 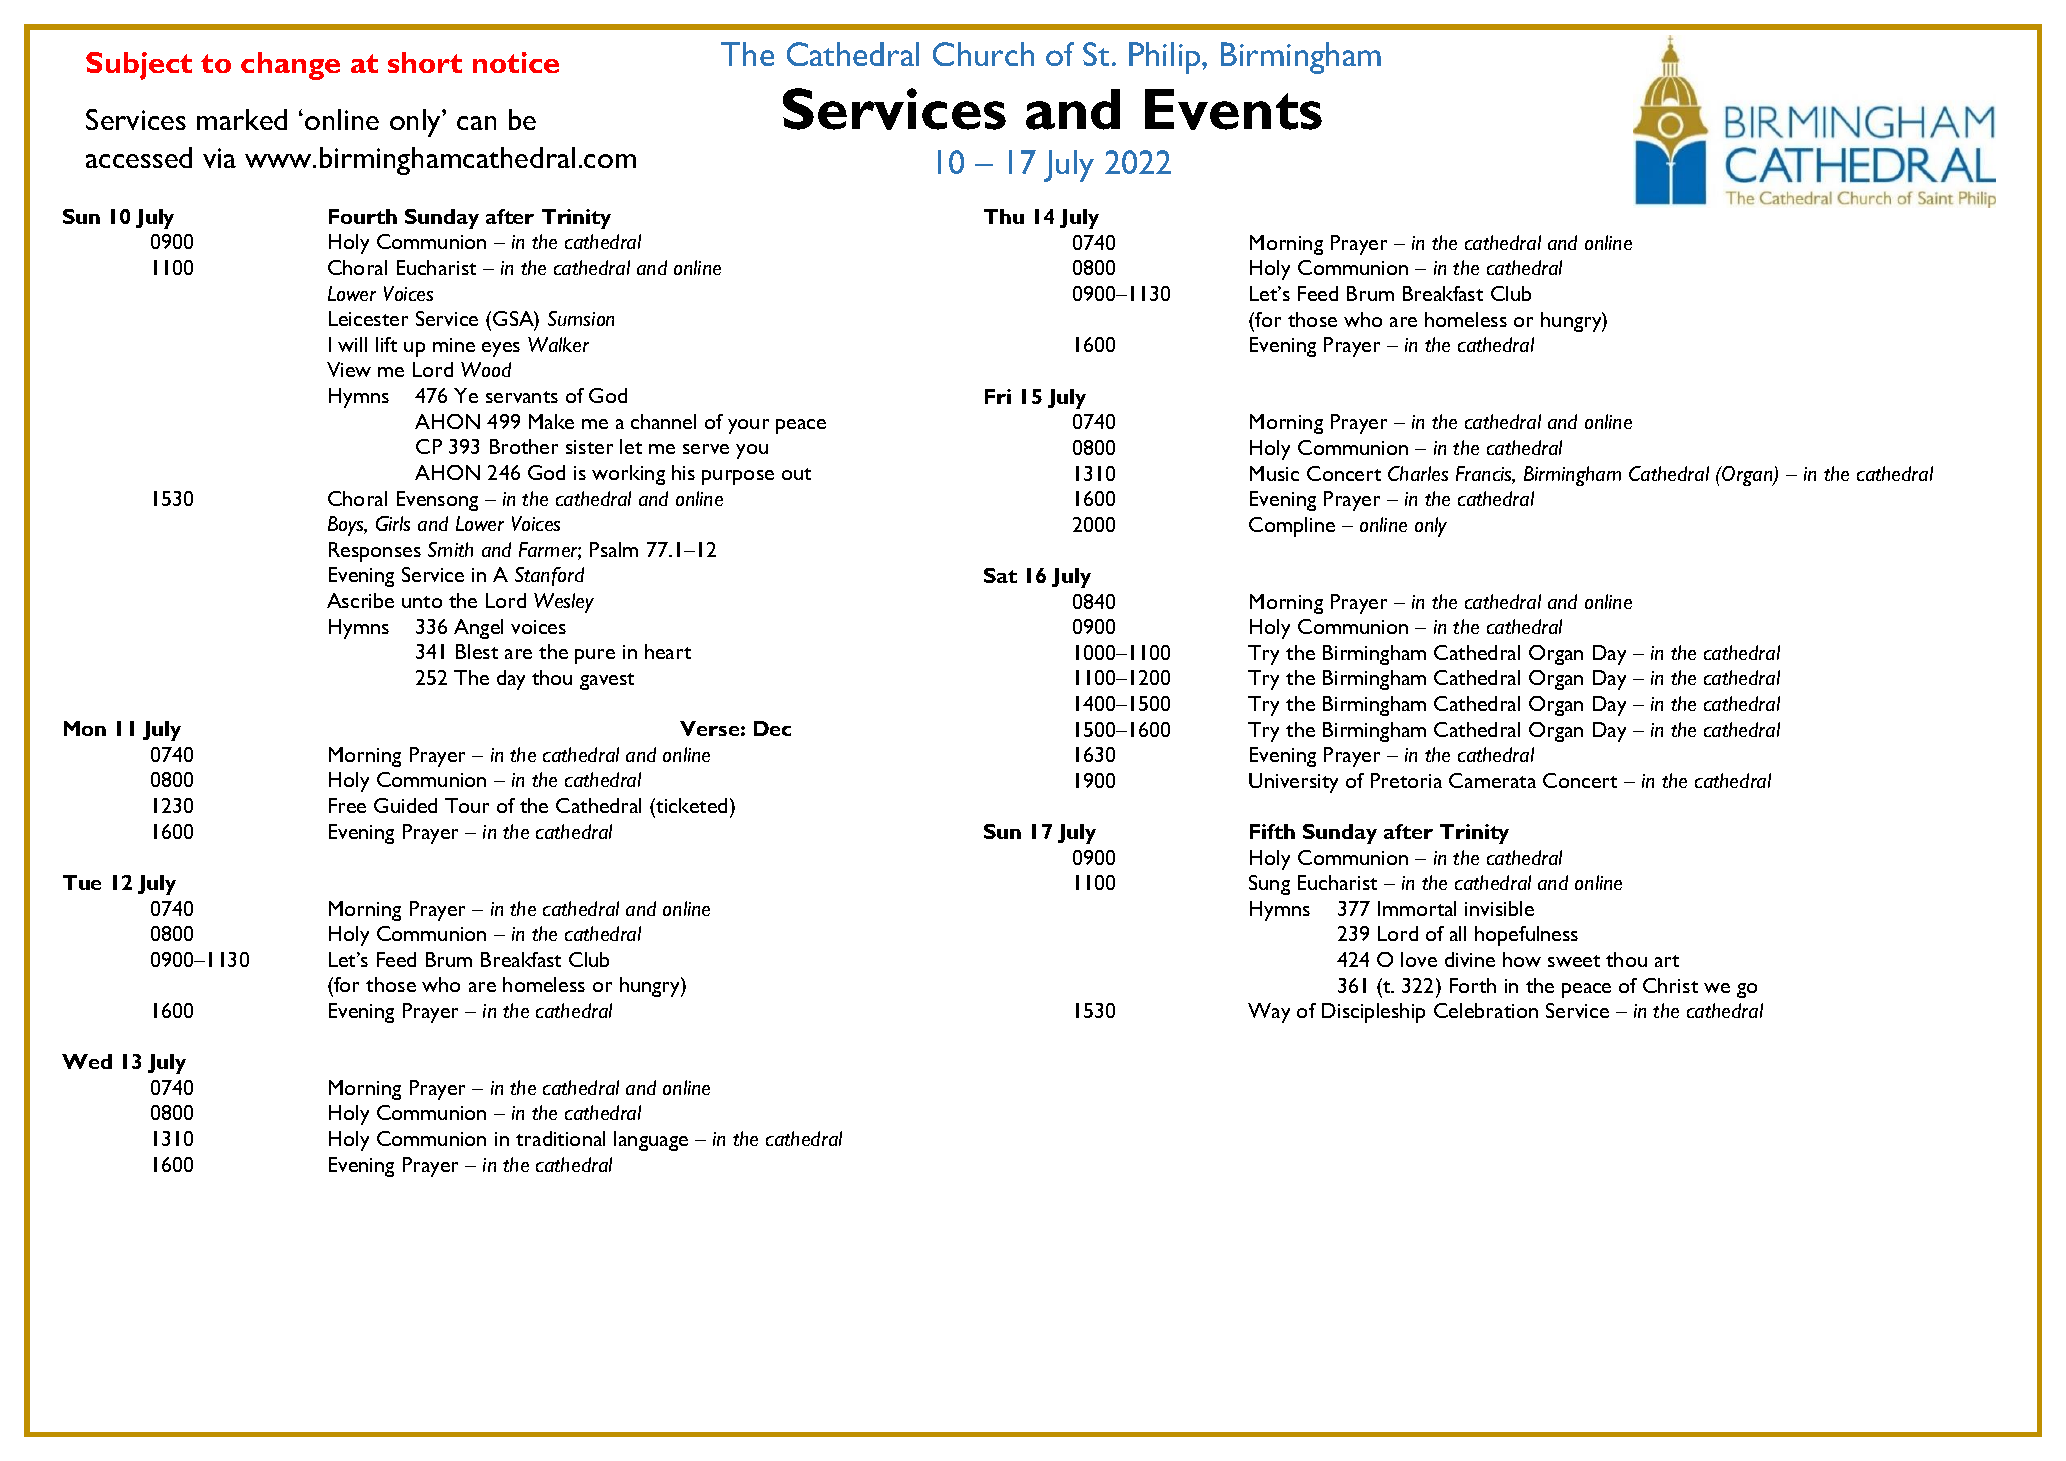 I want to click on View, so click(x=349, y=369).
